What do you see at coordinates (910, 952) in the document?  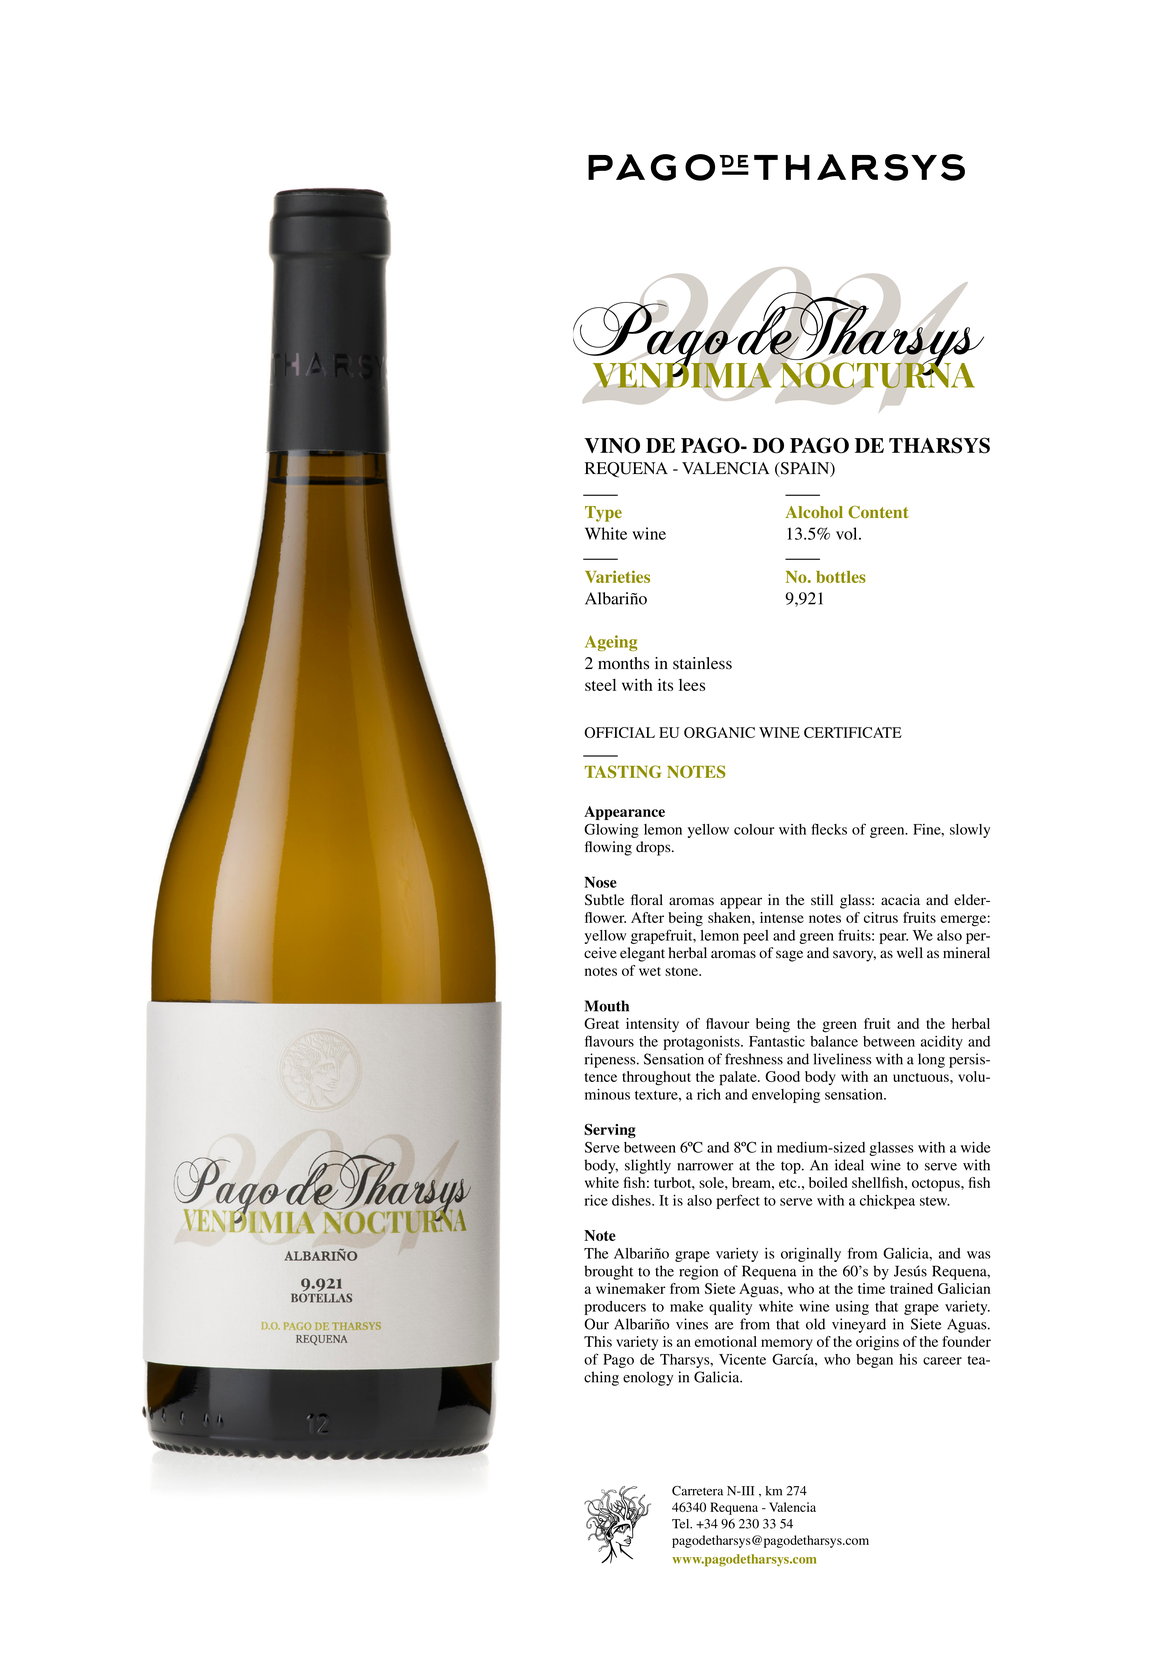 I see `well` at bounding box center [910, 952].
